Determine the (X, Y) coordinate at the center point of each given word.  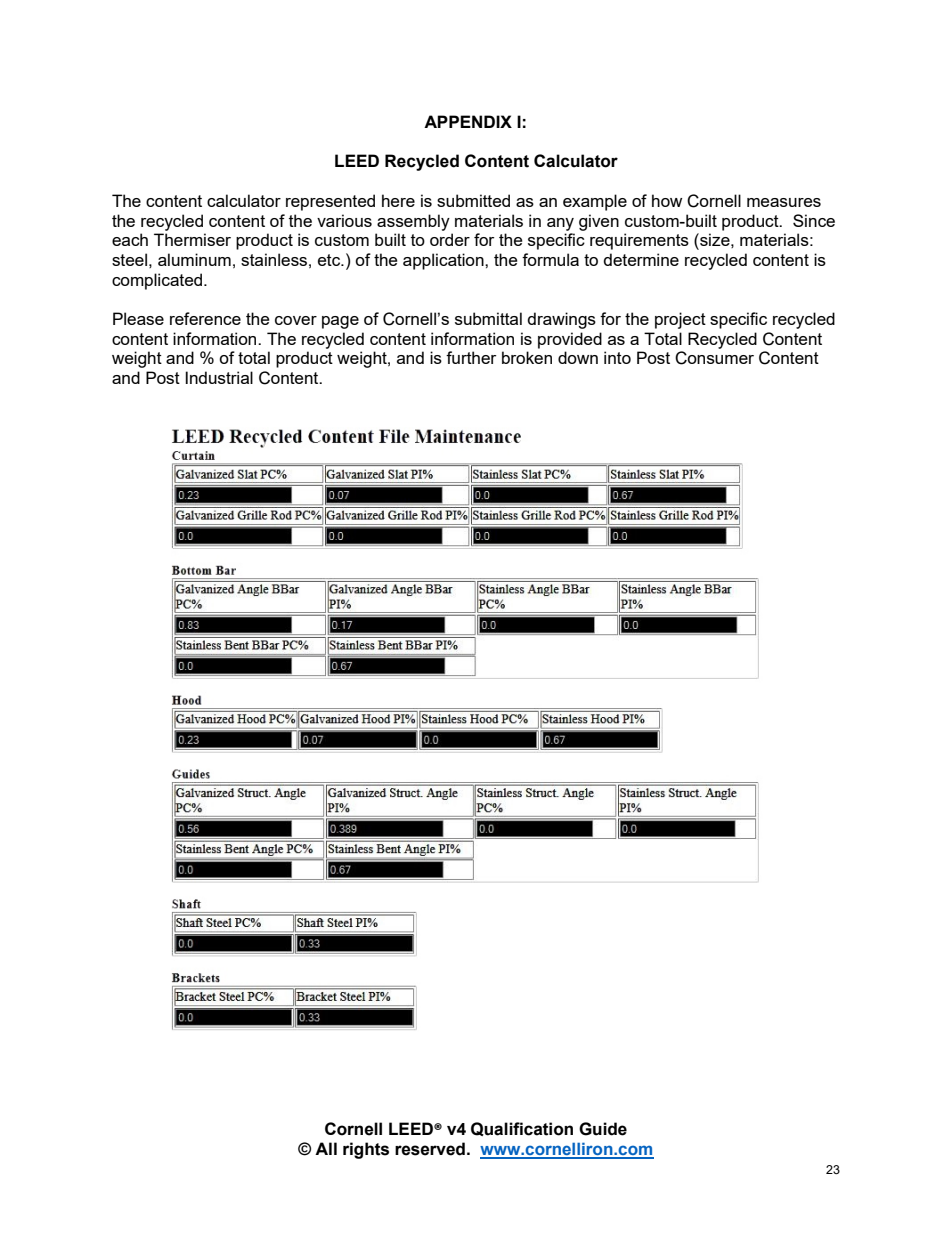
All (326, 1148)
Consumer (714, 358)
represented (330, 202)
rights (366, 1150)
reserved (430, 1149)
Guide (603, 1129)
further (471, 357)
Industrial (219, 377)
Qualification (522, 1129)
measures (784, 202)
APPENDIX (468, 121)
